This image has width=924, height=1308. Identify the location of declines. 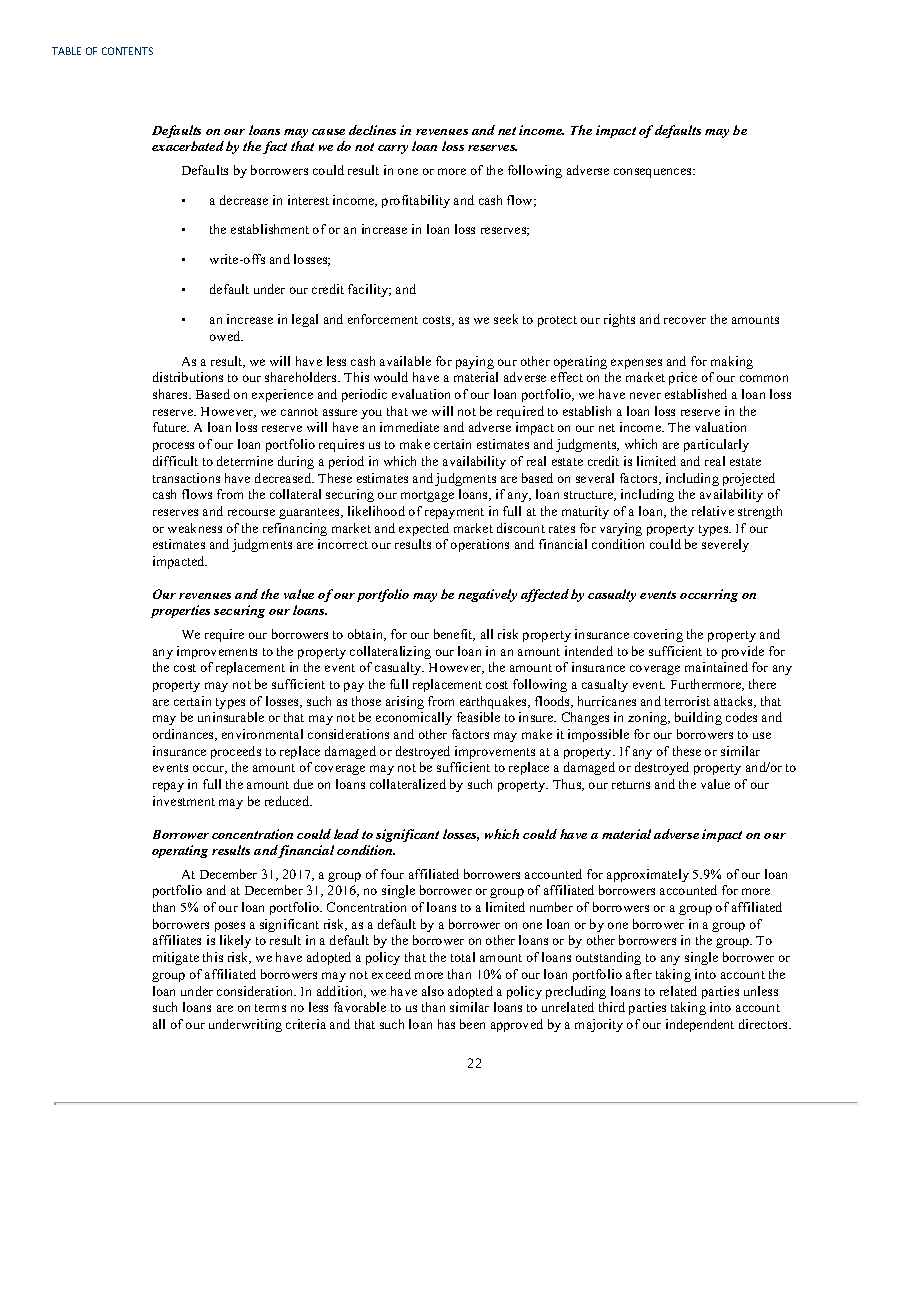
(372, 130).
